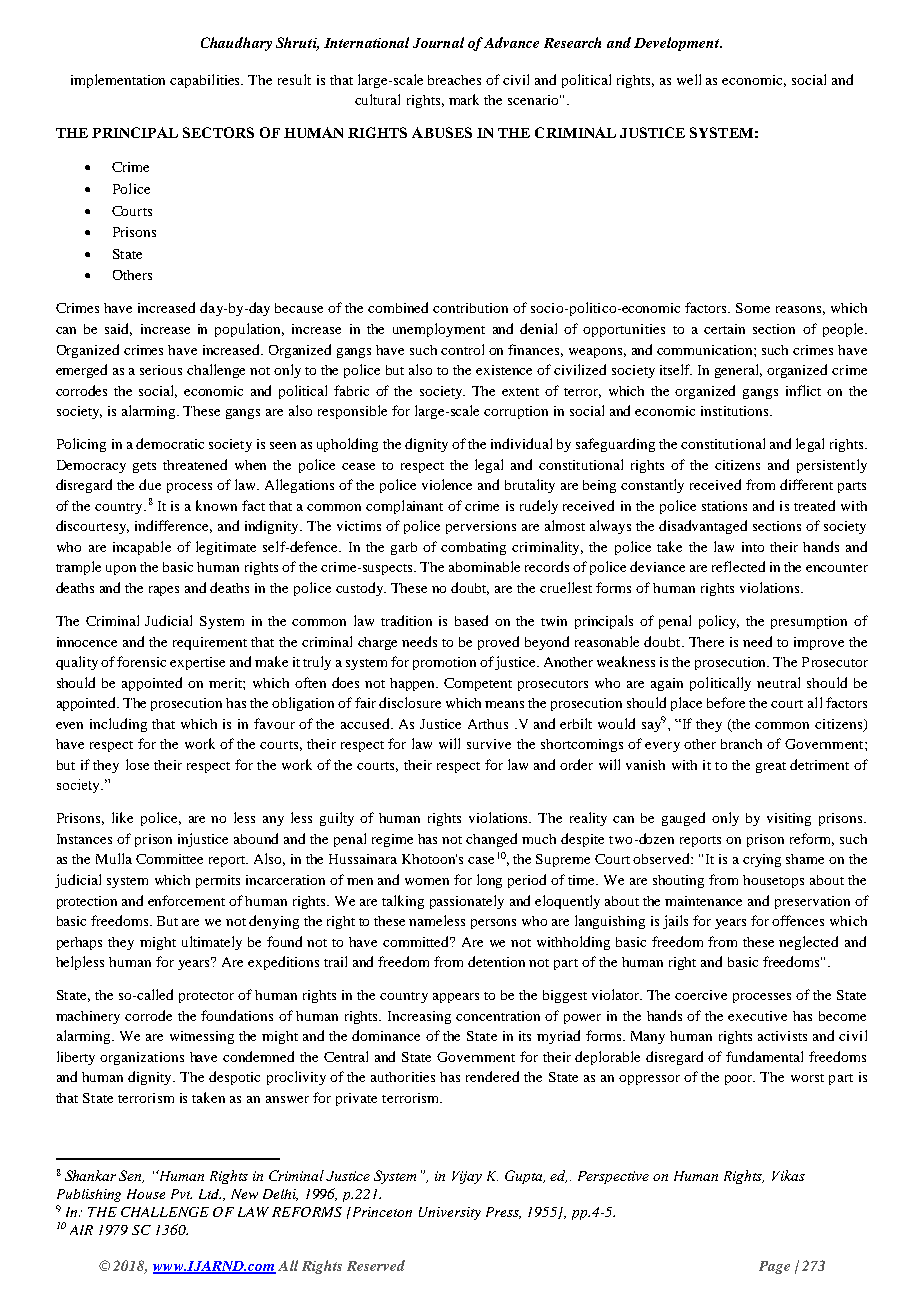 This screenshot has height=1308, width=924. I want to click on well, so click(689, 79).
